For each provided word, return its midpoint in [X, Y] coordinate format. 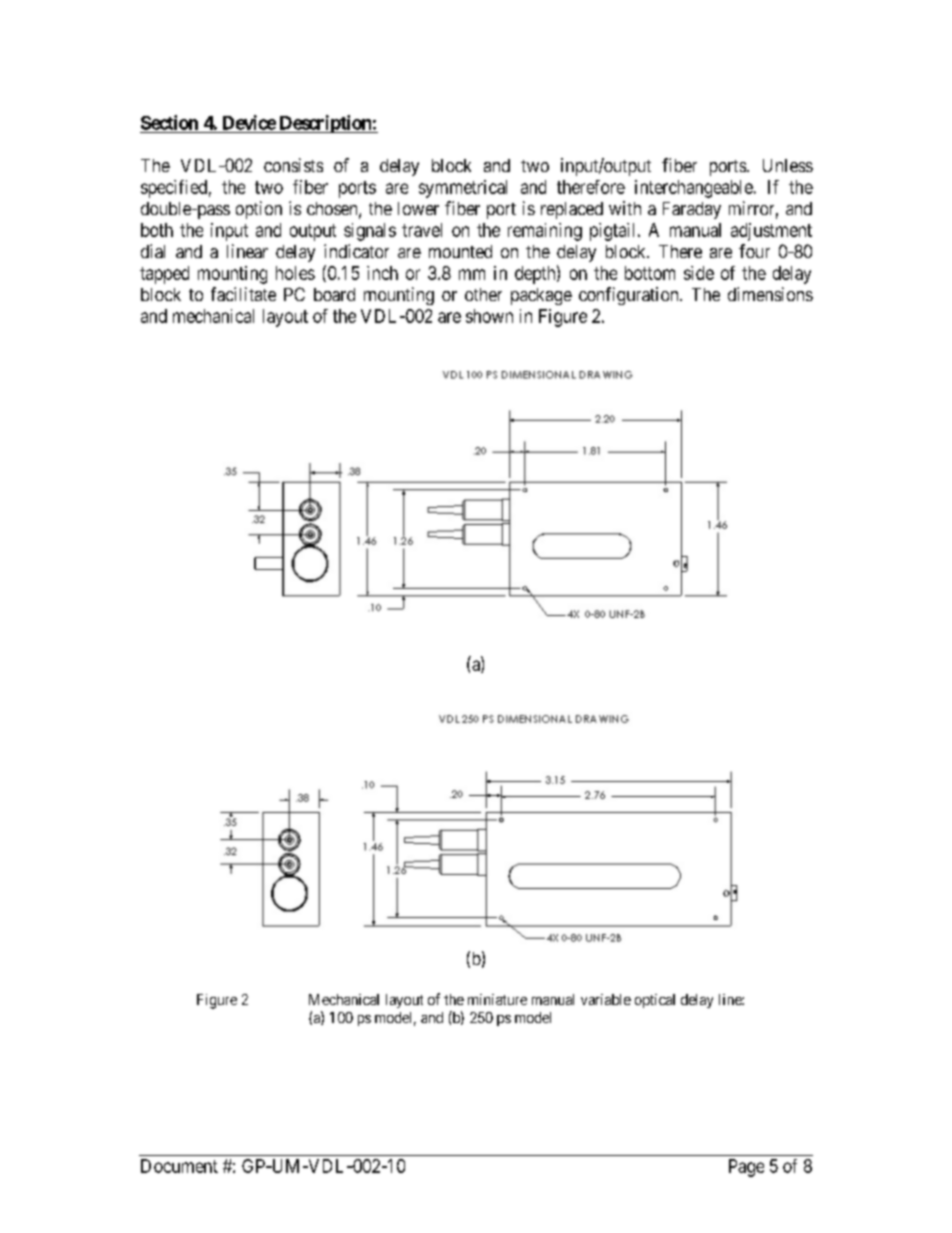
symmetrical [463, 189]
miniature [497, 999]
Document [179, 1166]
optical [655, 1001]
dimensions [770, 294]
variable [606, 999]
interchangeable [694, 189]
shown [489, 316]
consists [293, 165]
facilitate [243, 294]
